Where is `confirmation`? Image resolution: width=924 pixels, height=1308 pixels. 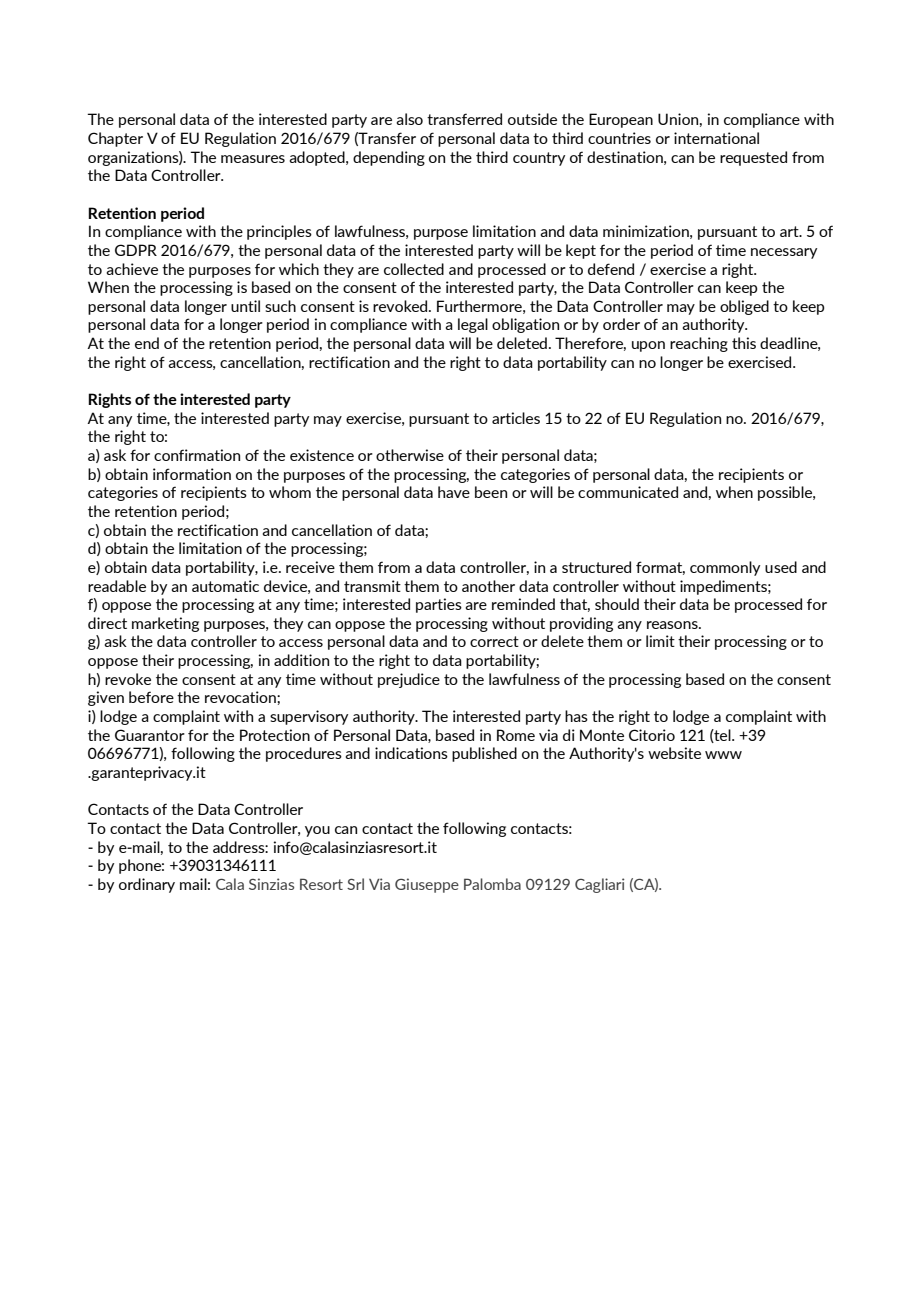 confirmation is located at coordinates (197, 455).
